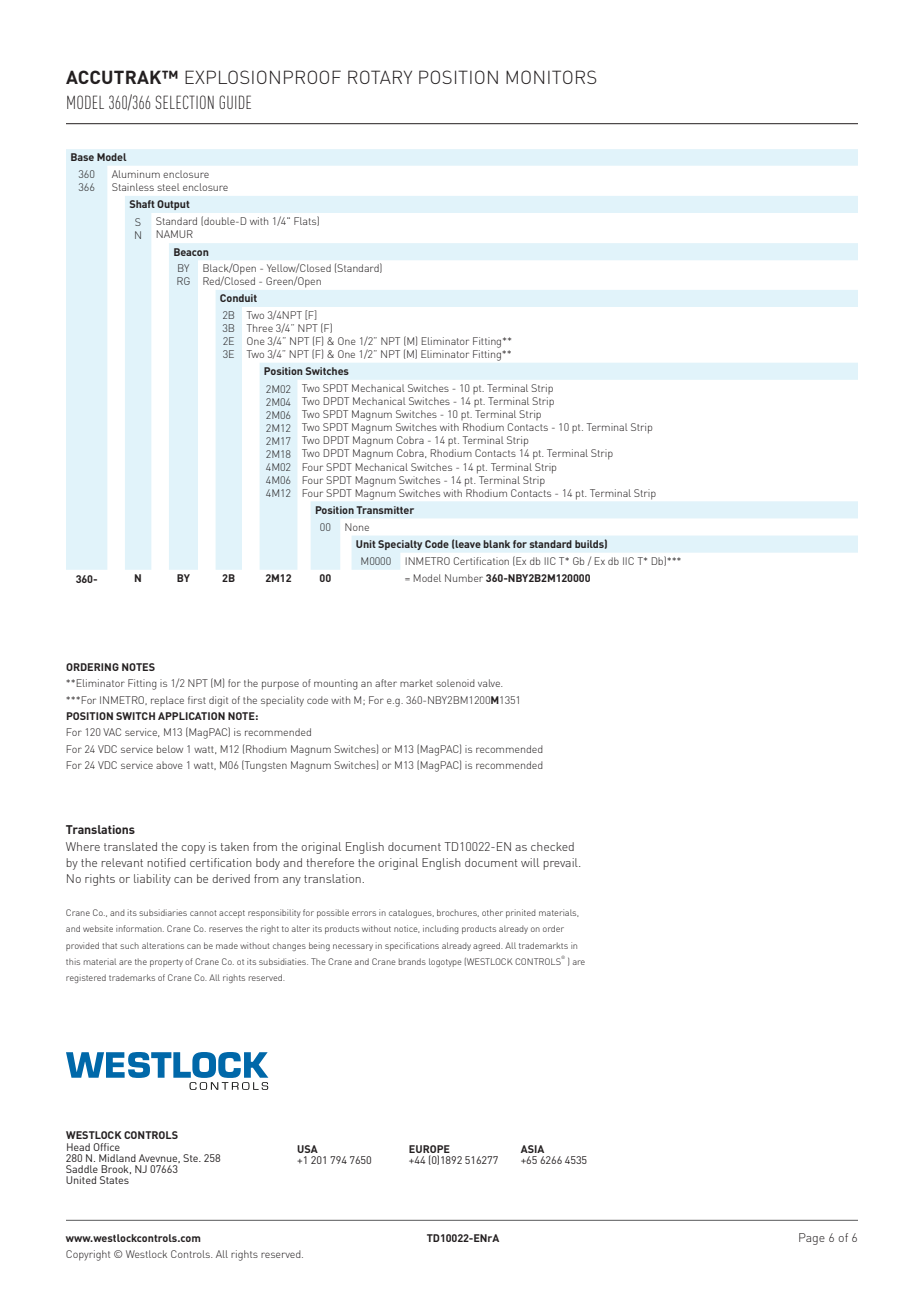 The height and width of the page is (1308, 924). Describe the element at coordinates (114, 1180) in the page. I see `States` at that location.
